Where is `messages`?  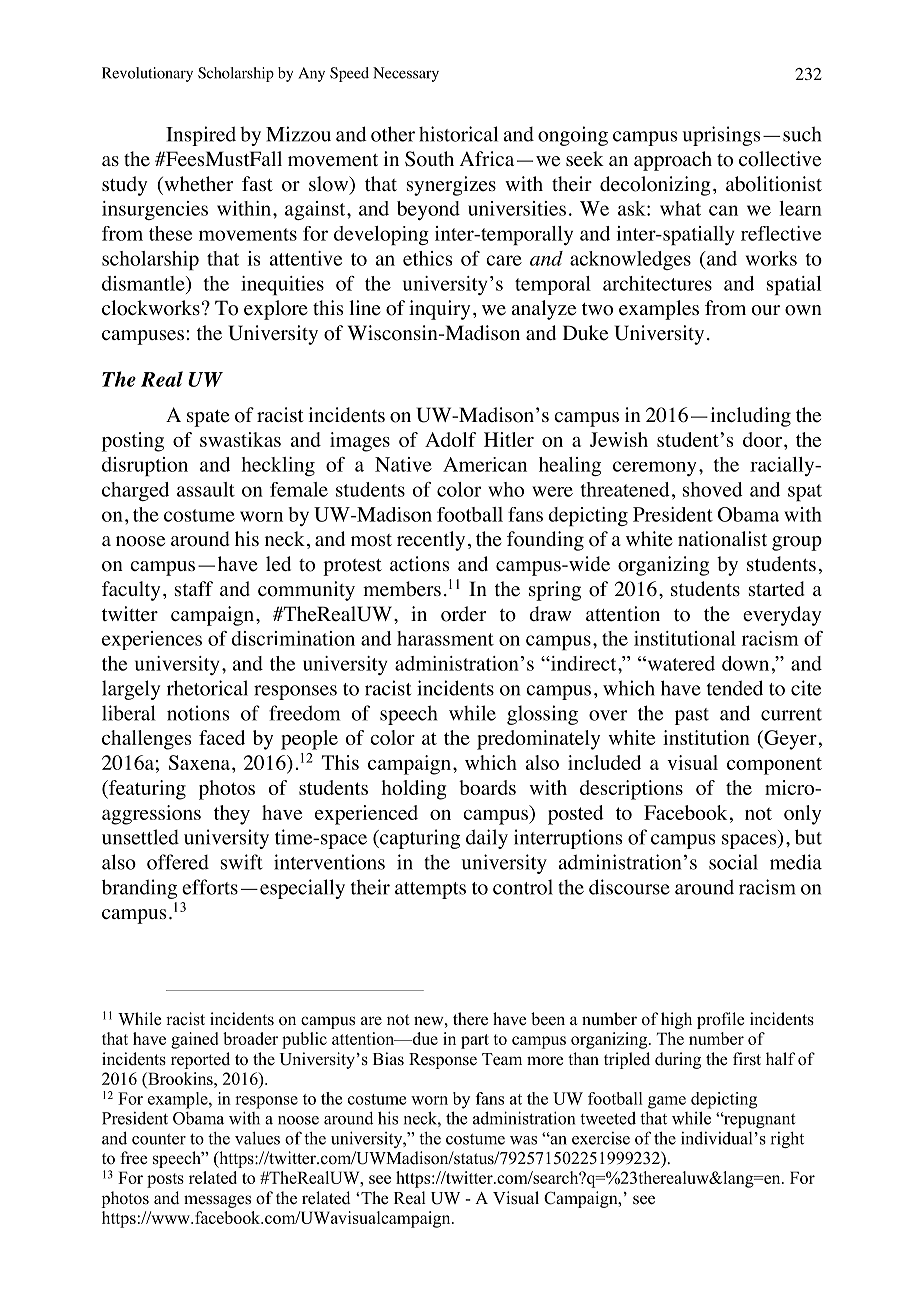 messages is located at coordinates (217, 1201).
